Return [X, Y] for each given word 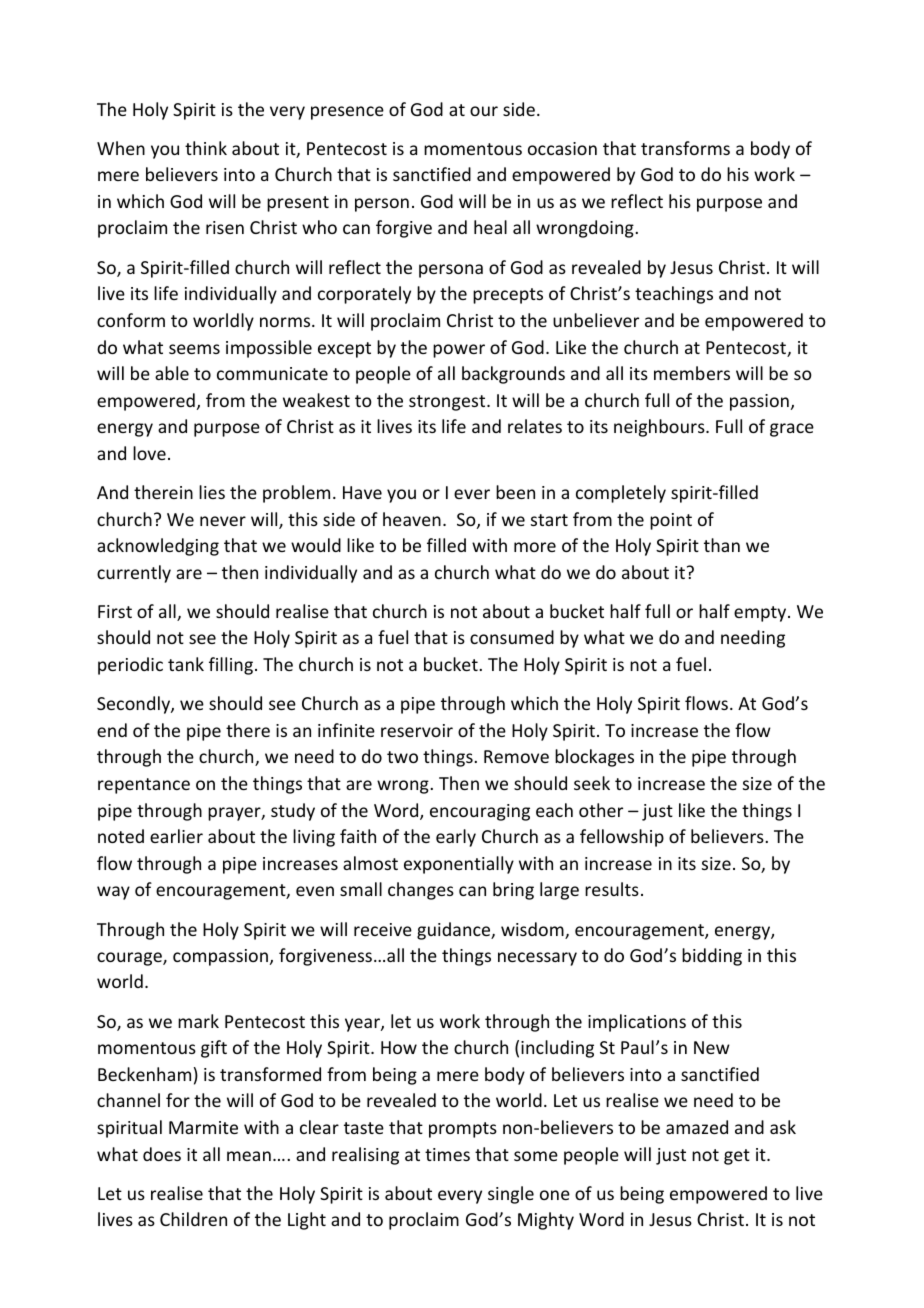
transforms [685, 148]
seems [194, 349]
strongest [448, 403]
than [722, 545]
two [402, 757]
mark [198, 1021]
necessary [537, 959]
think [206, 148]
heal [490, 227]
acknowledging [158, 547]
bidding [712, 957]
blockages [594, 758]
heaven [412, 519]
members [692, 373]
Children [193, 1219]
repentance [144, 786]
